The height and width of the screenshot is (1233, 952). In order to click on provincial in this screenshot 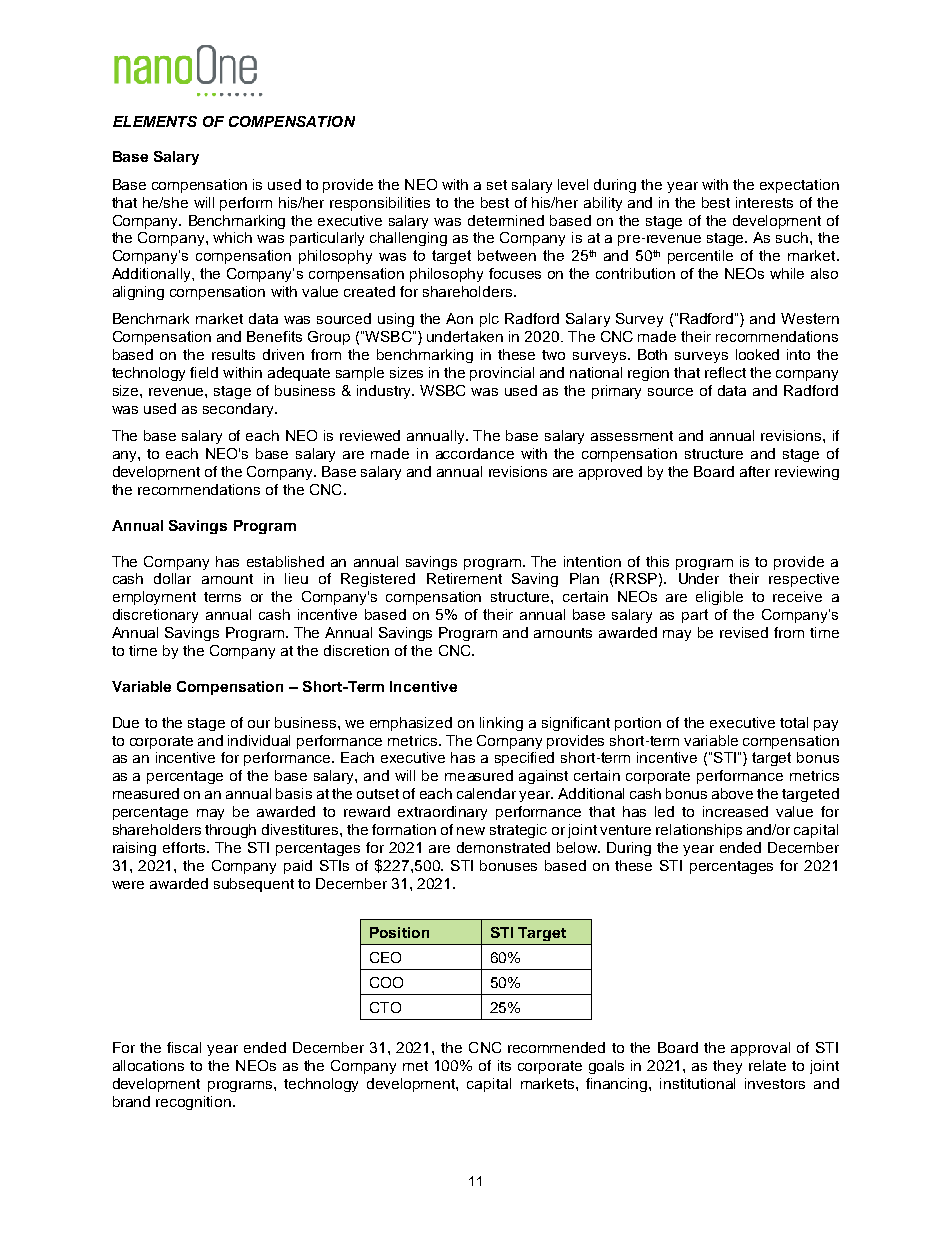, I will do `click(502, 374)`.
